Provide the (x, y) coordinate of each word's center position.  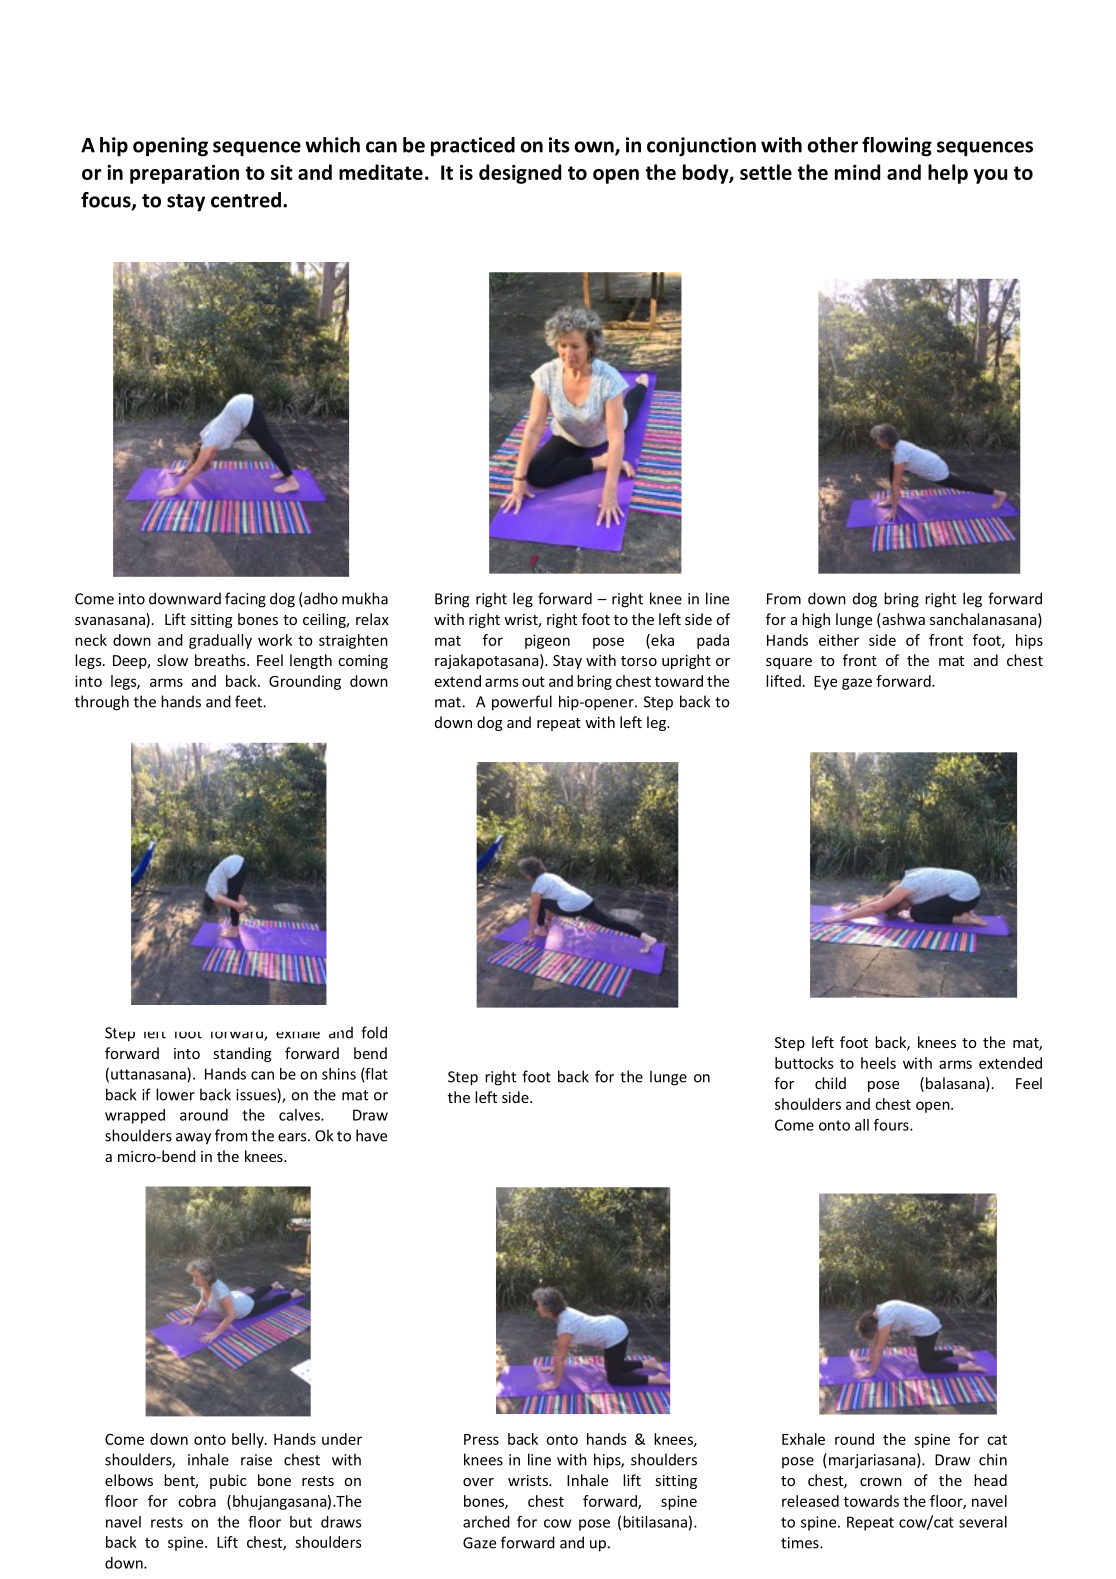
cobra (197, 1501)
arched (486, 1522)
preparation (184, 174)
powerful (522, 703)
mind (857, 172)
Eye (825, 683)
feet (249, 701)
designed (520, 174)
